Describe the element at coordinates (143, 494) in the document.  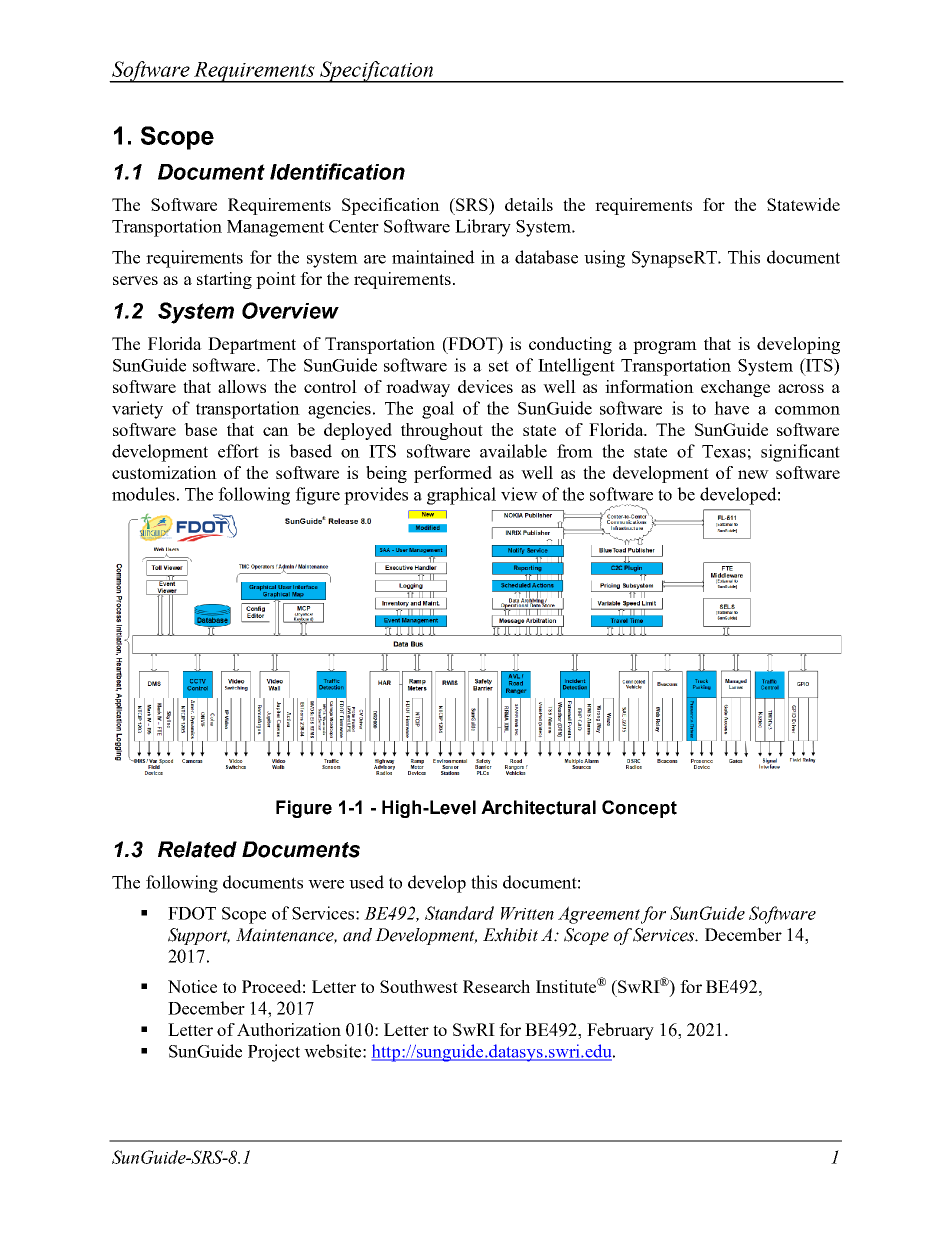
I see `modules` at that location.
